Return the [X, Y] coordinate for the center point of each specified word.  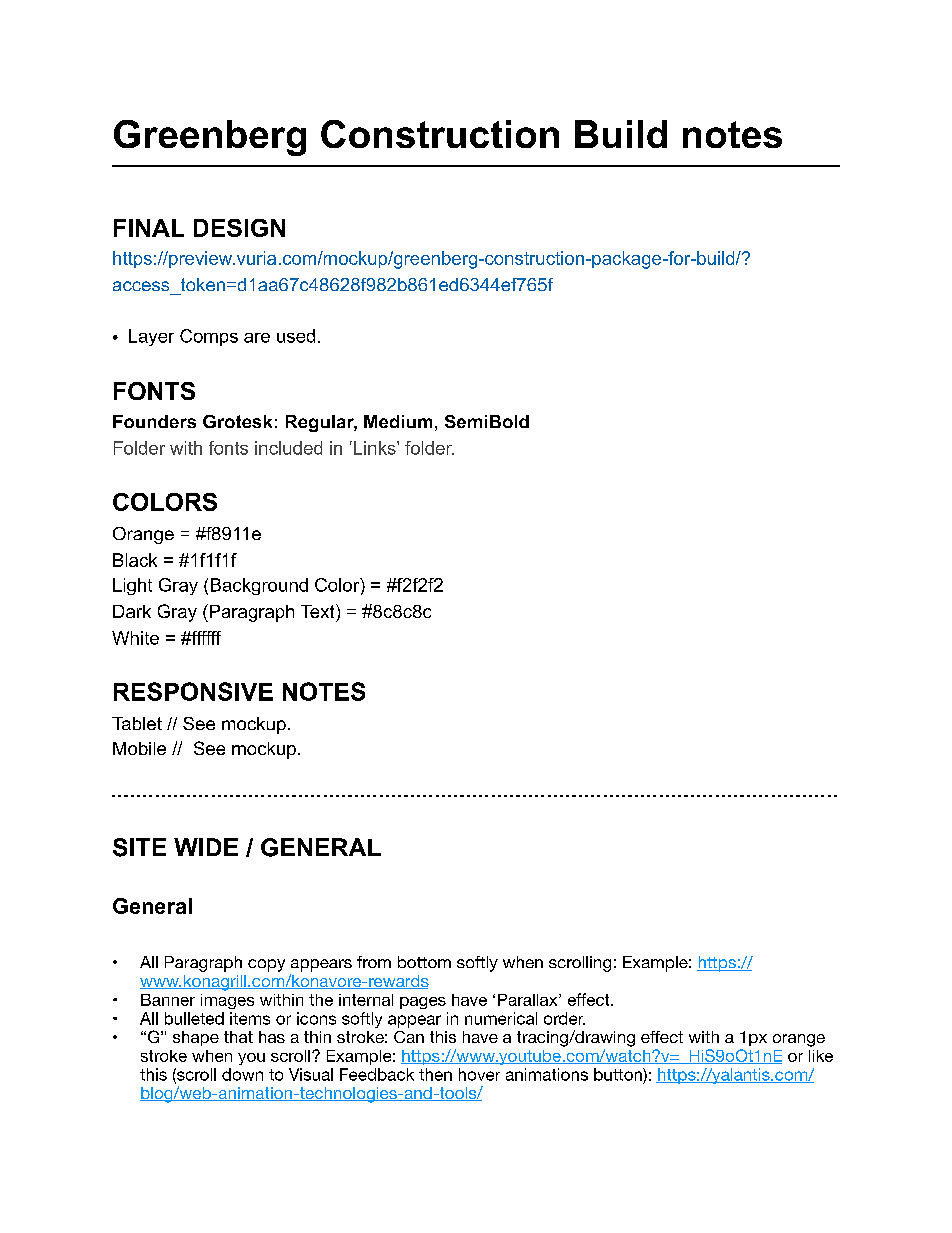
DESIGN [239, 228]
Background [259, 586]
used [296, 336]
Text [319, 611]
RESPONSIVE [193, 691]
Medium [398, 421]
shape [196, 1038]
